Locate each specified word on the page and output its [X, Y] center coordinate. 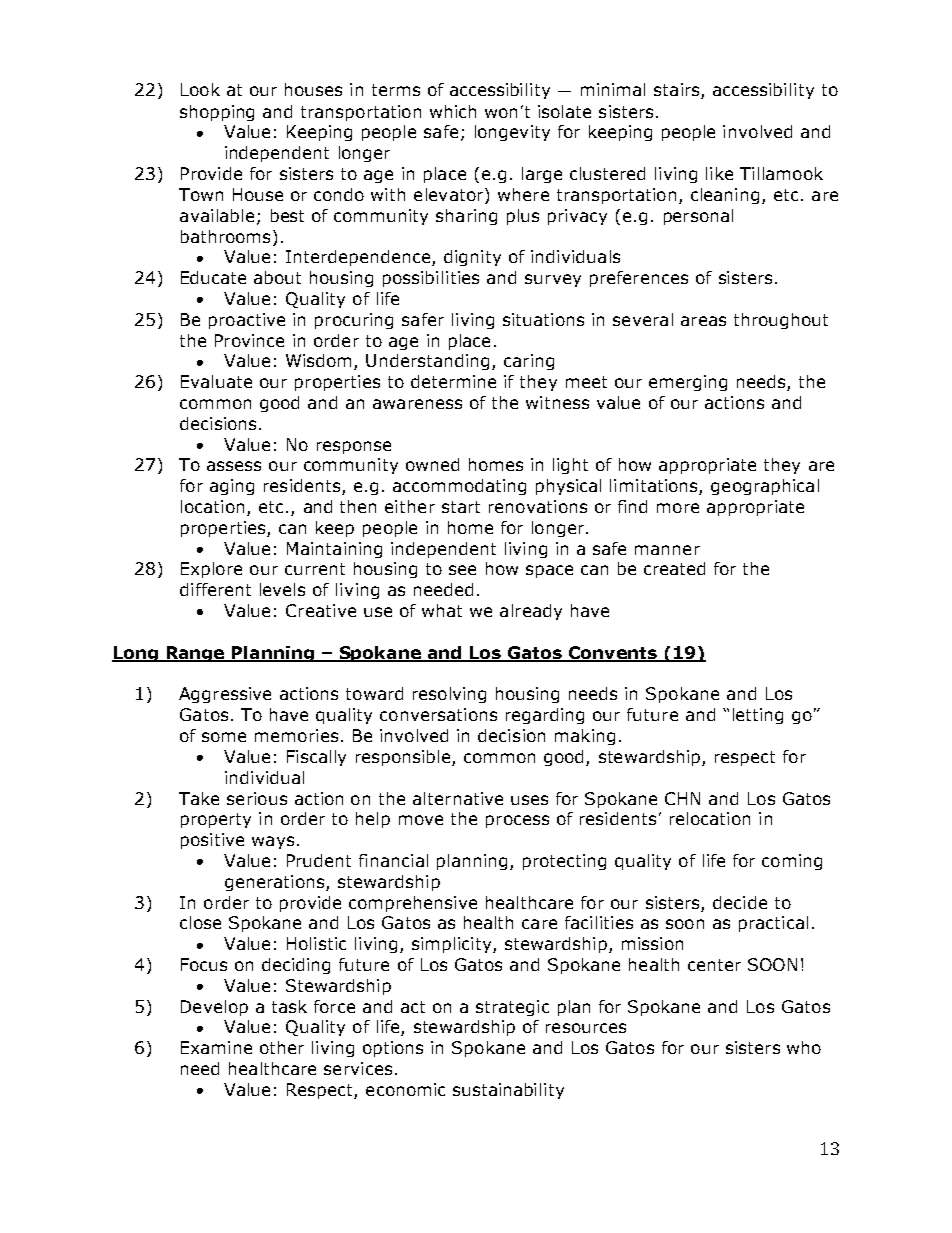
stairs [678, 91]
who [804, 1047]
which [453, 111]
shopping [217, 113]
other [282, 1047]
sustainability [508, 1091]
